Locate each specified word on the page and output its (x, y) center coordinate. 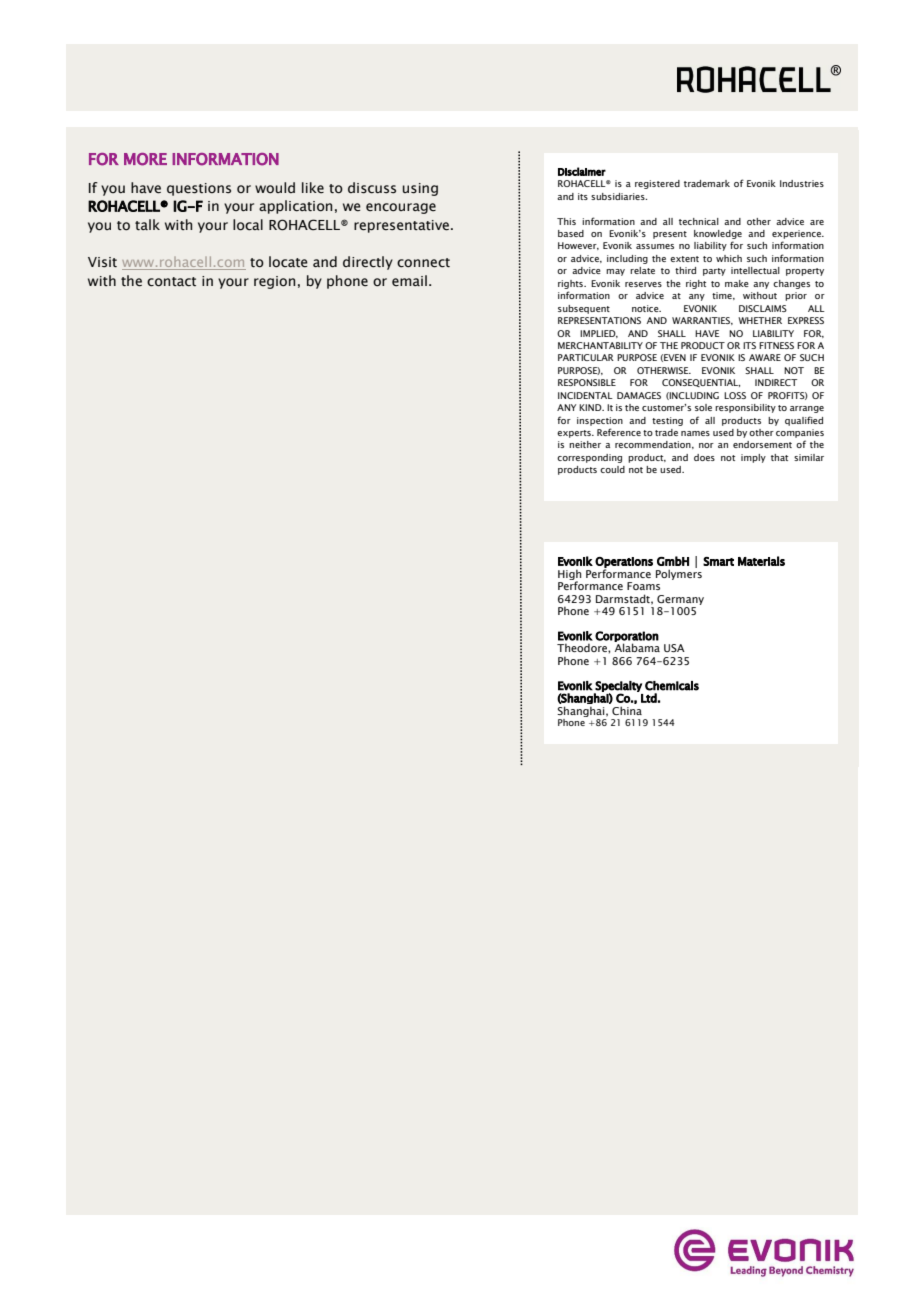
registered (657, 184)
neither (585, 444)
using (420, 189)
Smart (718, 561)
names (695, 433)
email (409, 281)
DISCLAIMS (763, 308)
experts (575, 434)
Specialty (618, 687)
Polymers (679, 573)
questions (199, 189)
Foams (643, 586)
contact (171, 282)
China (627, 710)
